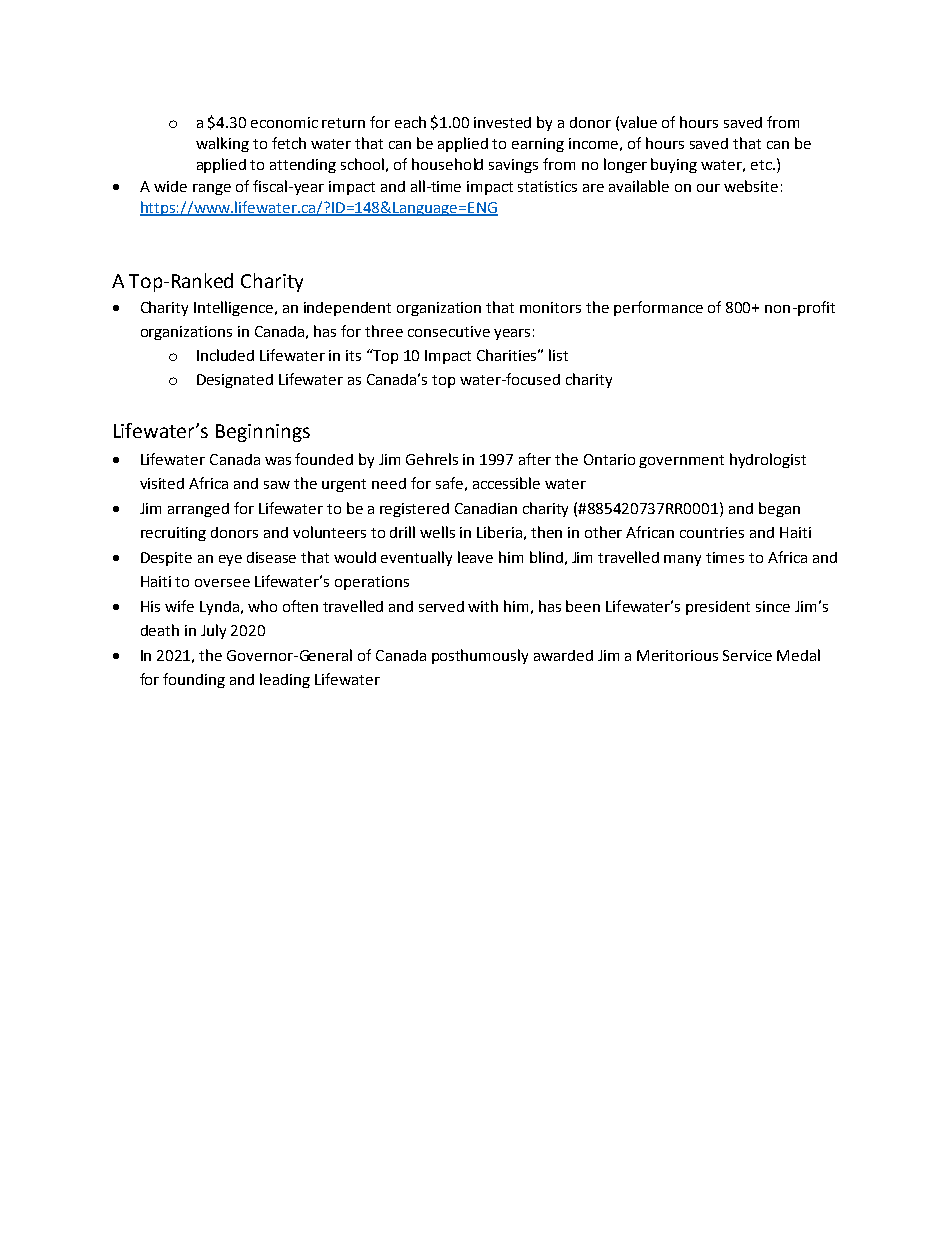 The width and height of the screenshot is (952, 1233). What do you see at coordinates (674, 165) in the screenshot?
I see `buying` at bounding box center [674, 165].
